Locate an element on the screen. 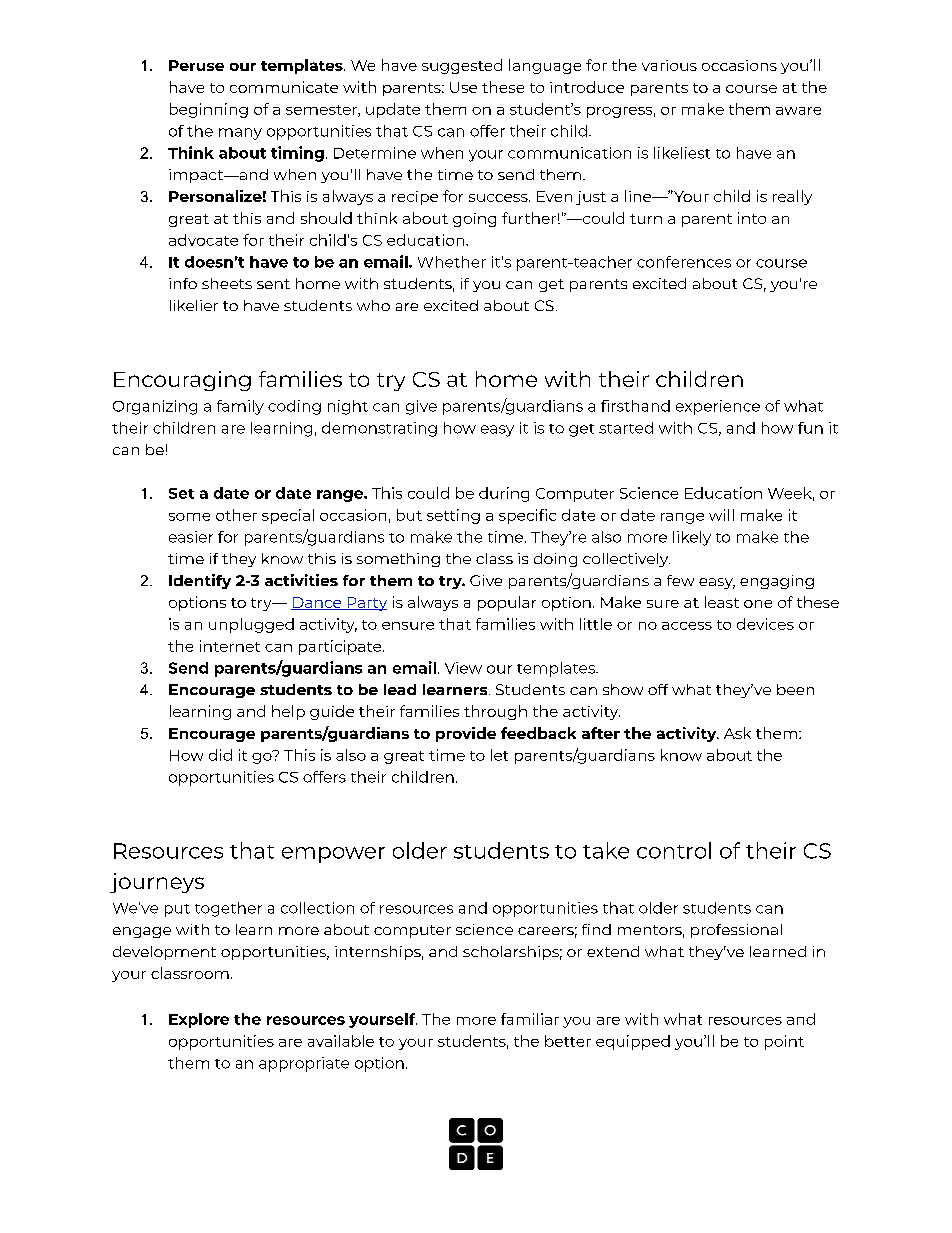  family is located at coordinates (240, 407).
